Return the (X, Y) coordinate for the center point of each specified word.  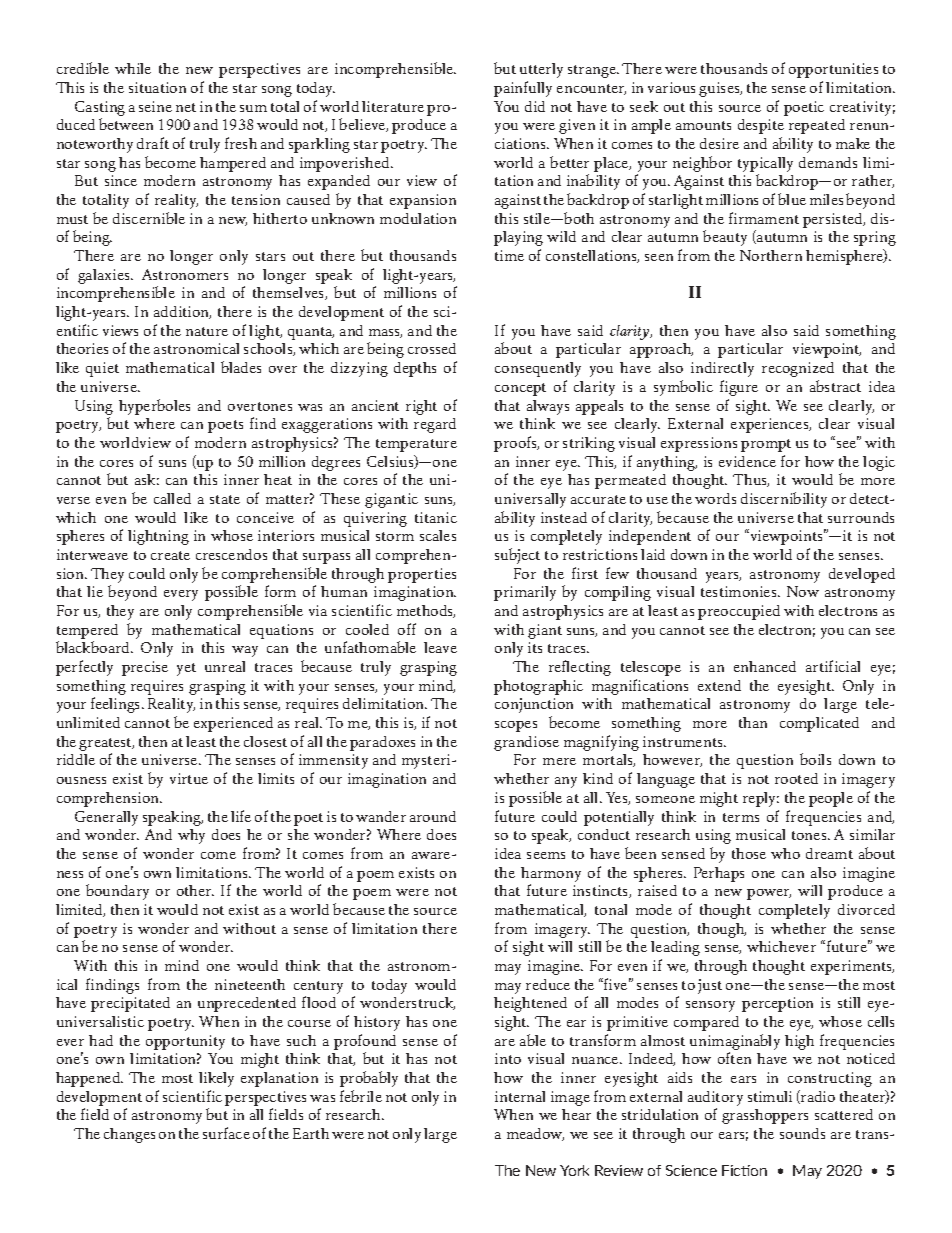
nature (207, 331)
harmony (551, 874)
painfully (523, 89)
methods (426, 611)
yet (186, 669)
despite (761, 126)
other (195, 890)
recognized (798, 369)
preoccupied (739, 612)
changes (129, 1135)
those (749, 853)
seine (155, 106)
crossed (432, 348)
